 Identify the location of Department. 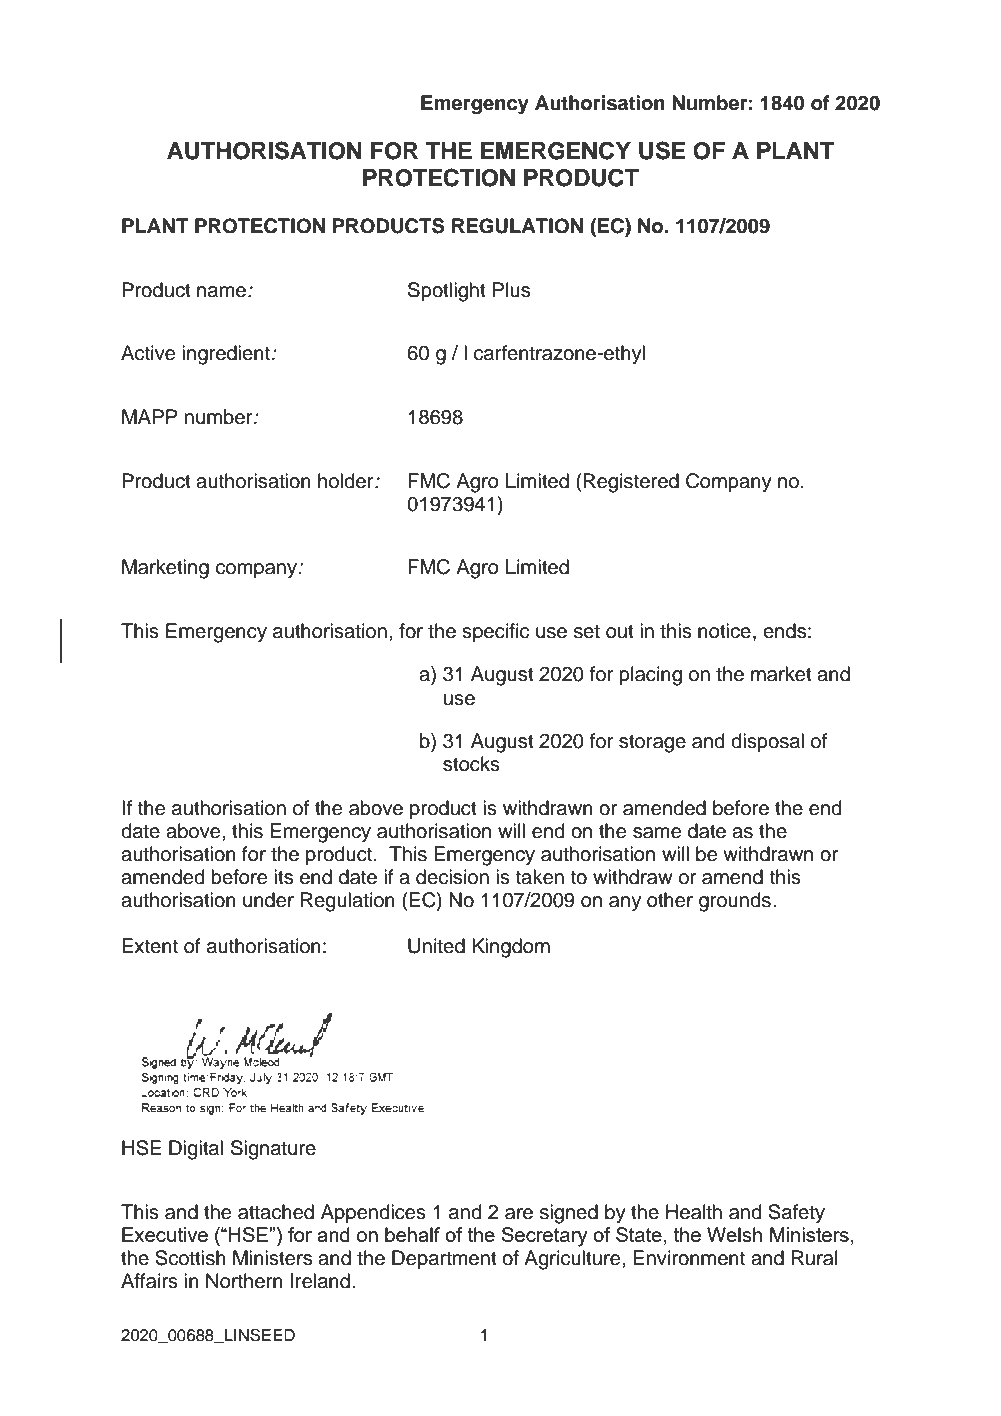
(444, 1259).
